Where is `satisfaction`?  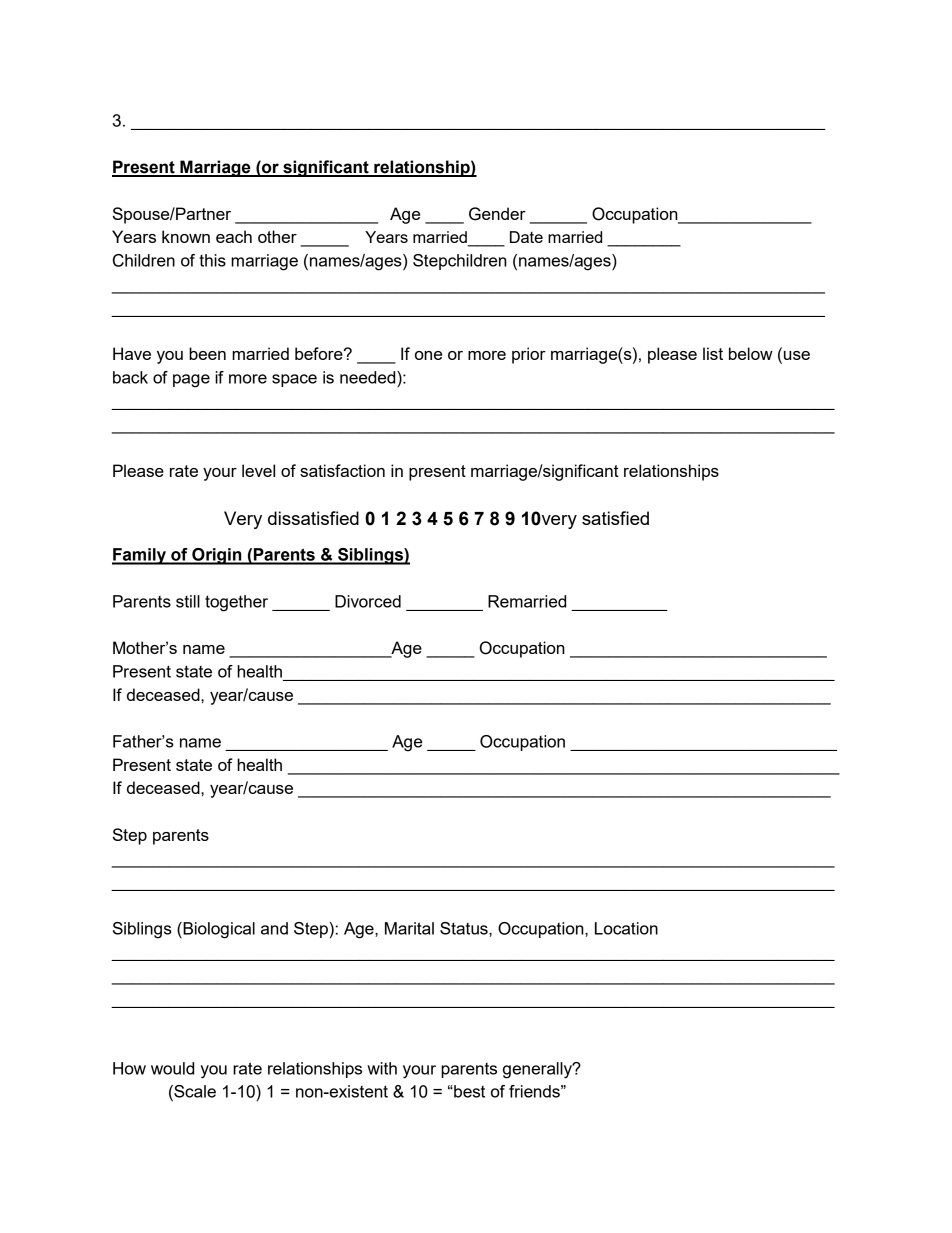
satisfaction is located at coordinates (342, 470).
